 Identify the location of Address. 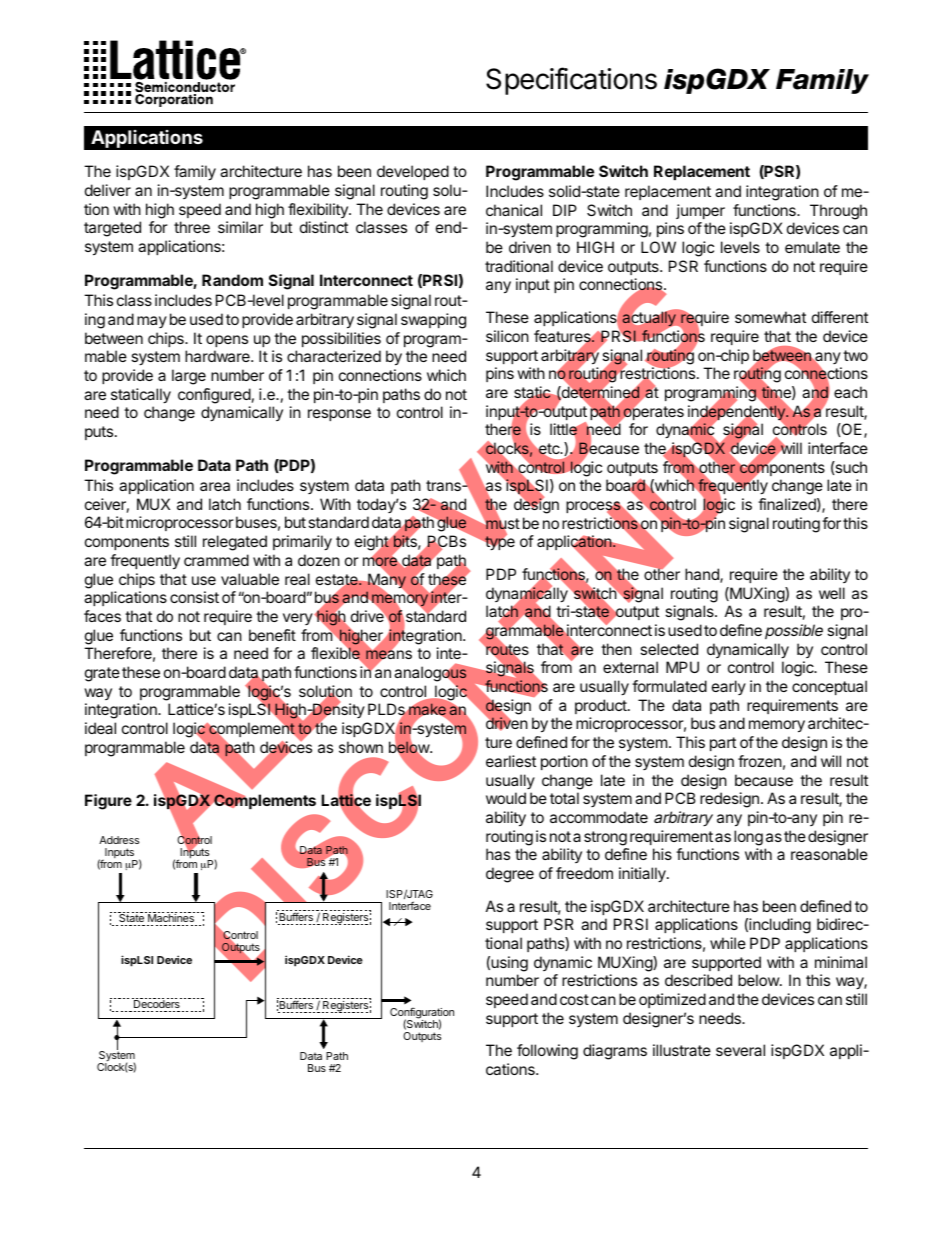
(119, 840).
